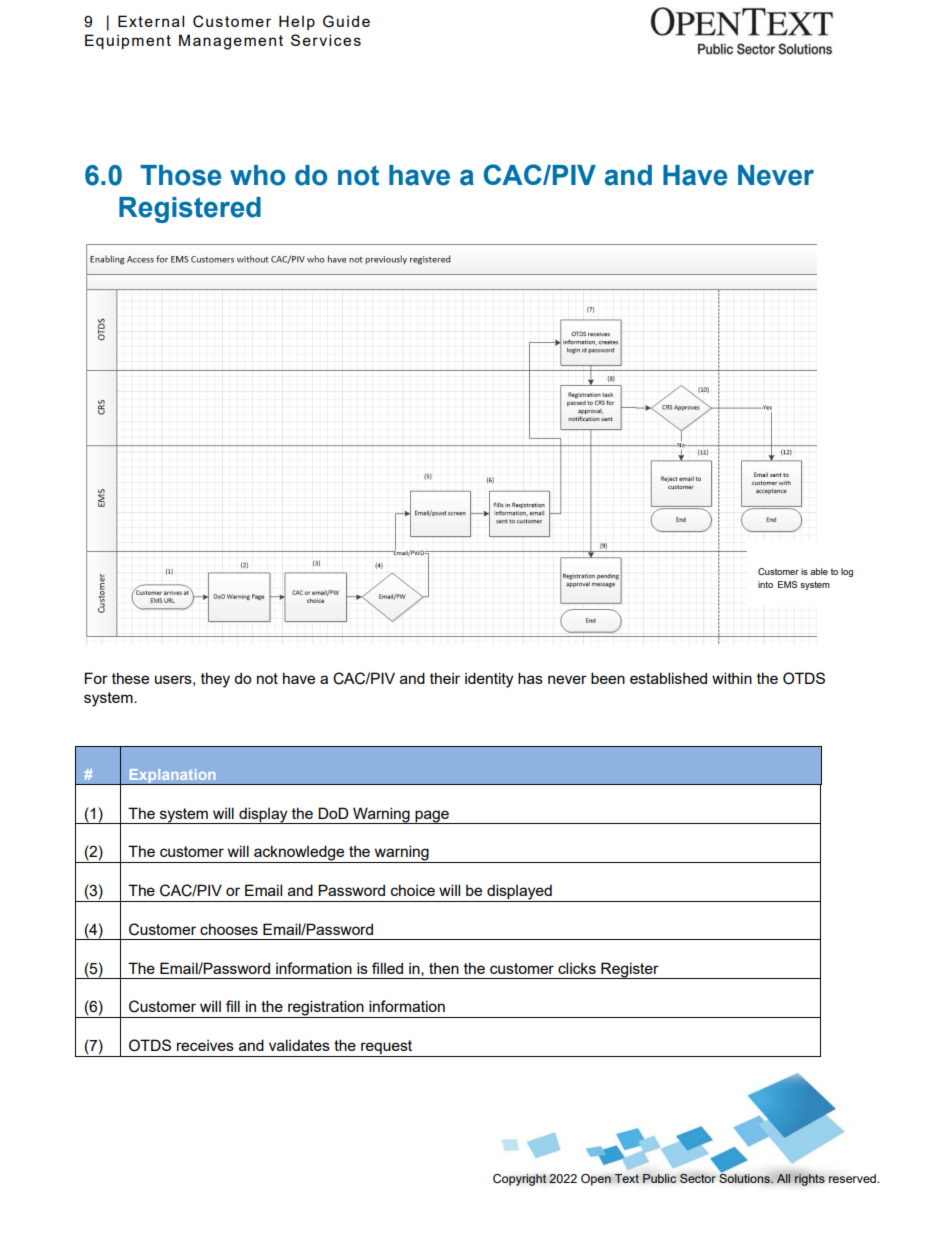  What do you see at coordinates (180, 175) in the image?
I see `Those` at bounding box center [180, 175].
